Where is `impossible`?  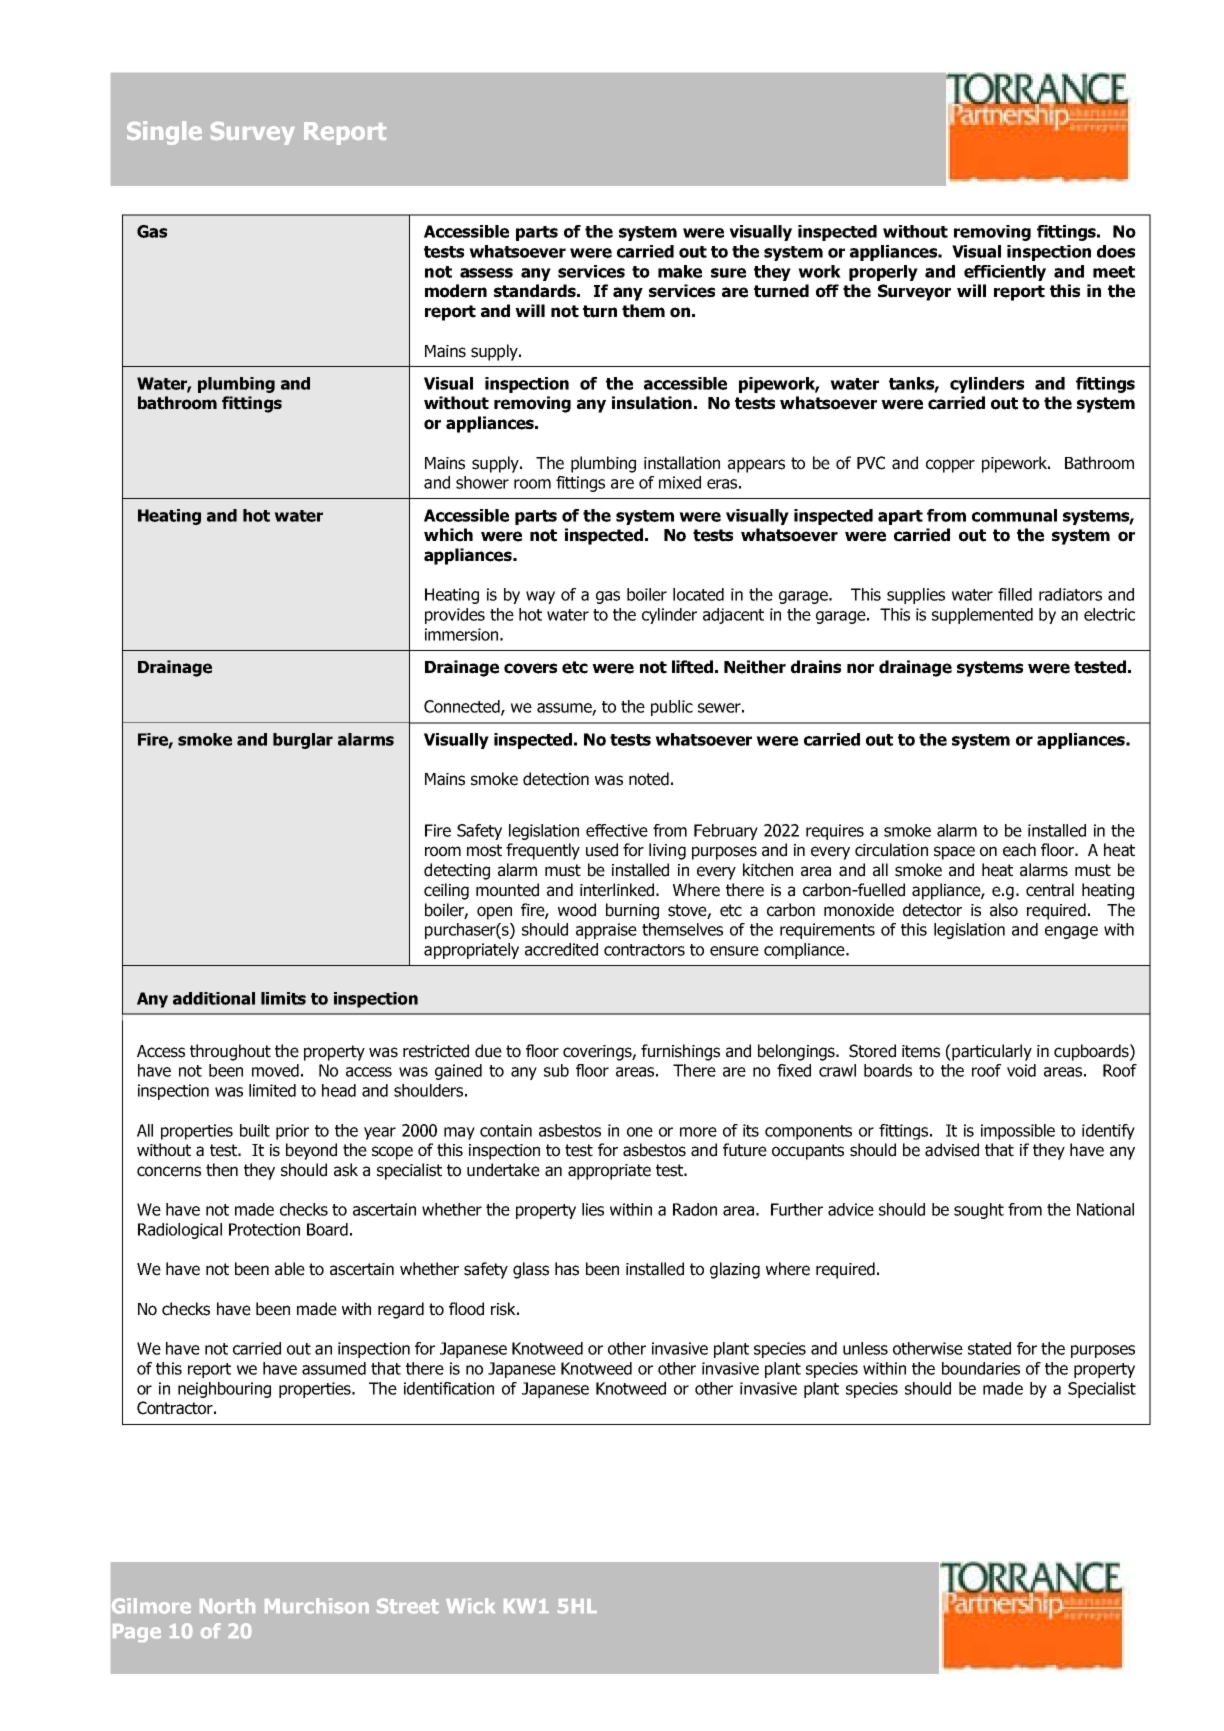
impossible is located at coordinates (1018, 1132).
